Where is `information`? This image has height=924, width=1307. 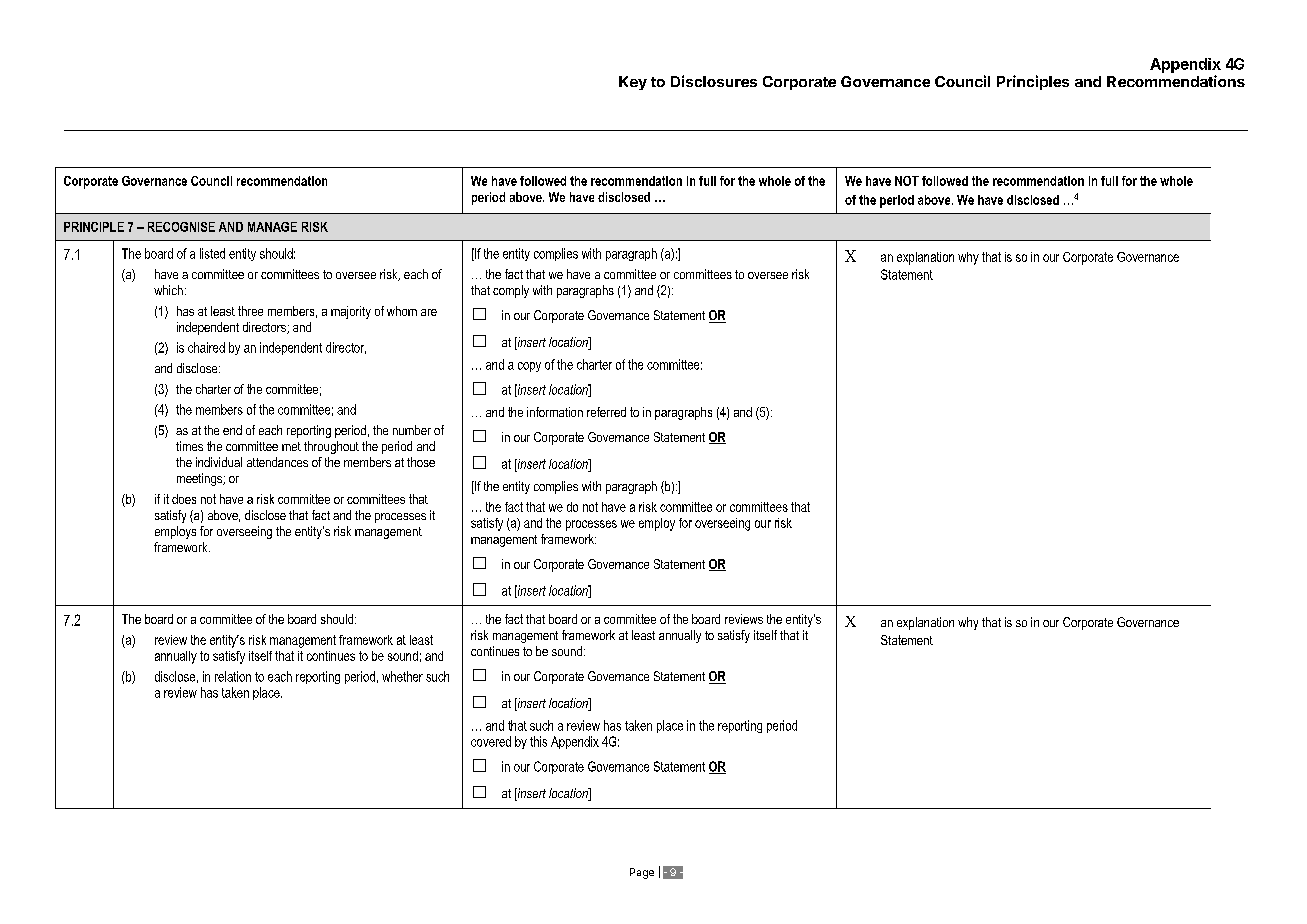
information is located at coordinates (555, 412).
